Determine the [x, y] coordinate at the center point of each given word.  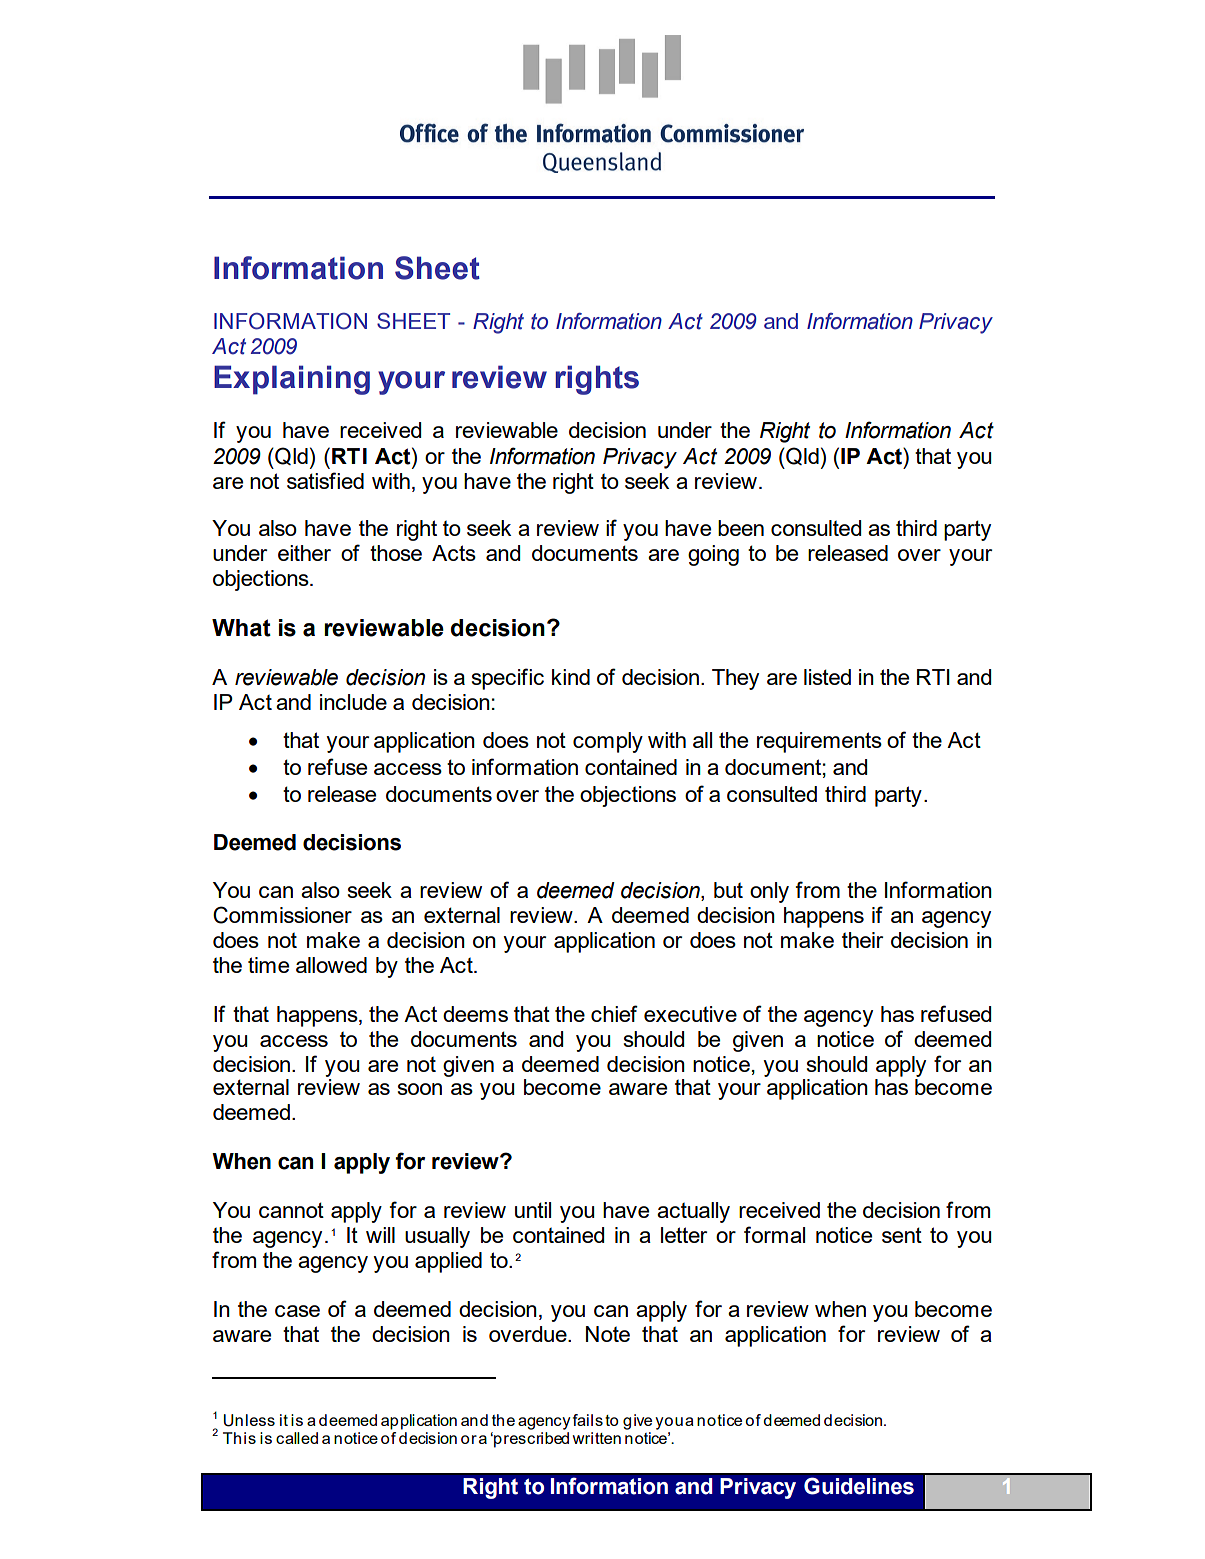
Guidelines [859, 1486]
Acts [454, 553]
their [862, 940]
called [297, 1438]
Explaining [292, 380]
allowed [331, 965]
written [597, 1438]
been [741, 528]
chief [614, 1013]
